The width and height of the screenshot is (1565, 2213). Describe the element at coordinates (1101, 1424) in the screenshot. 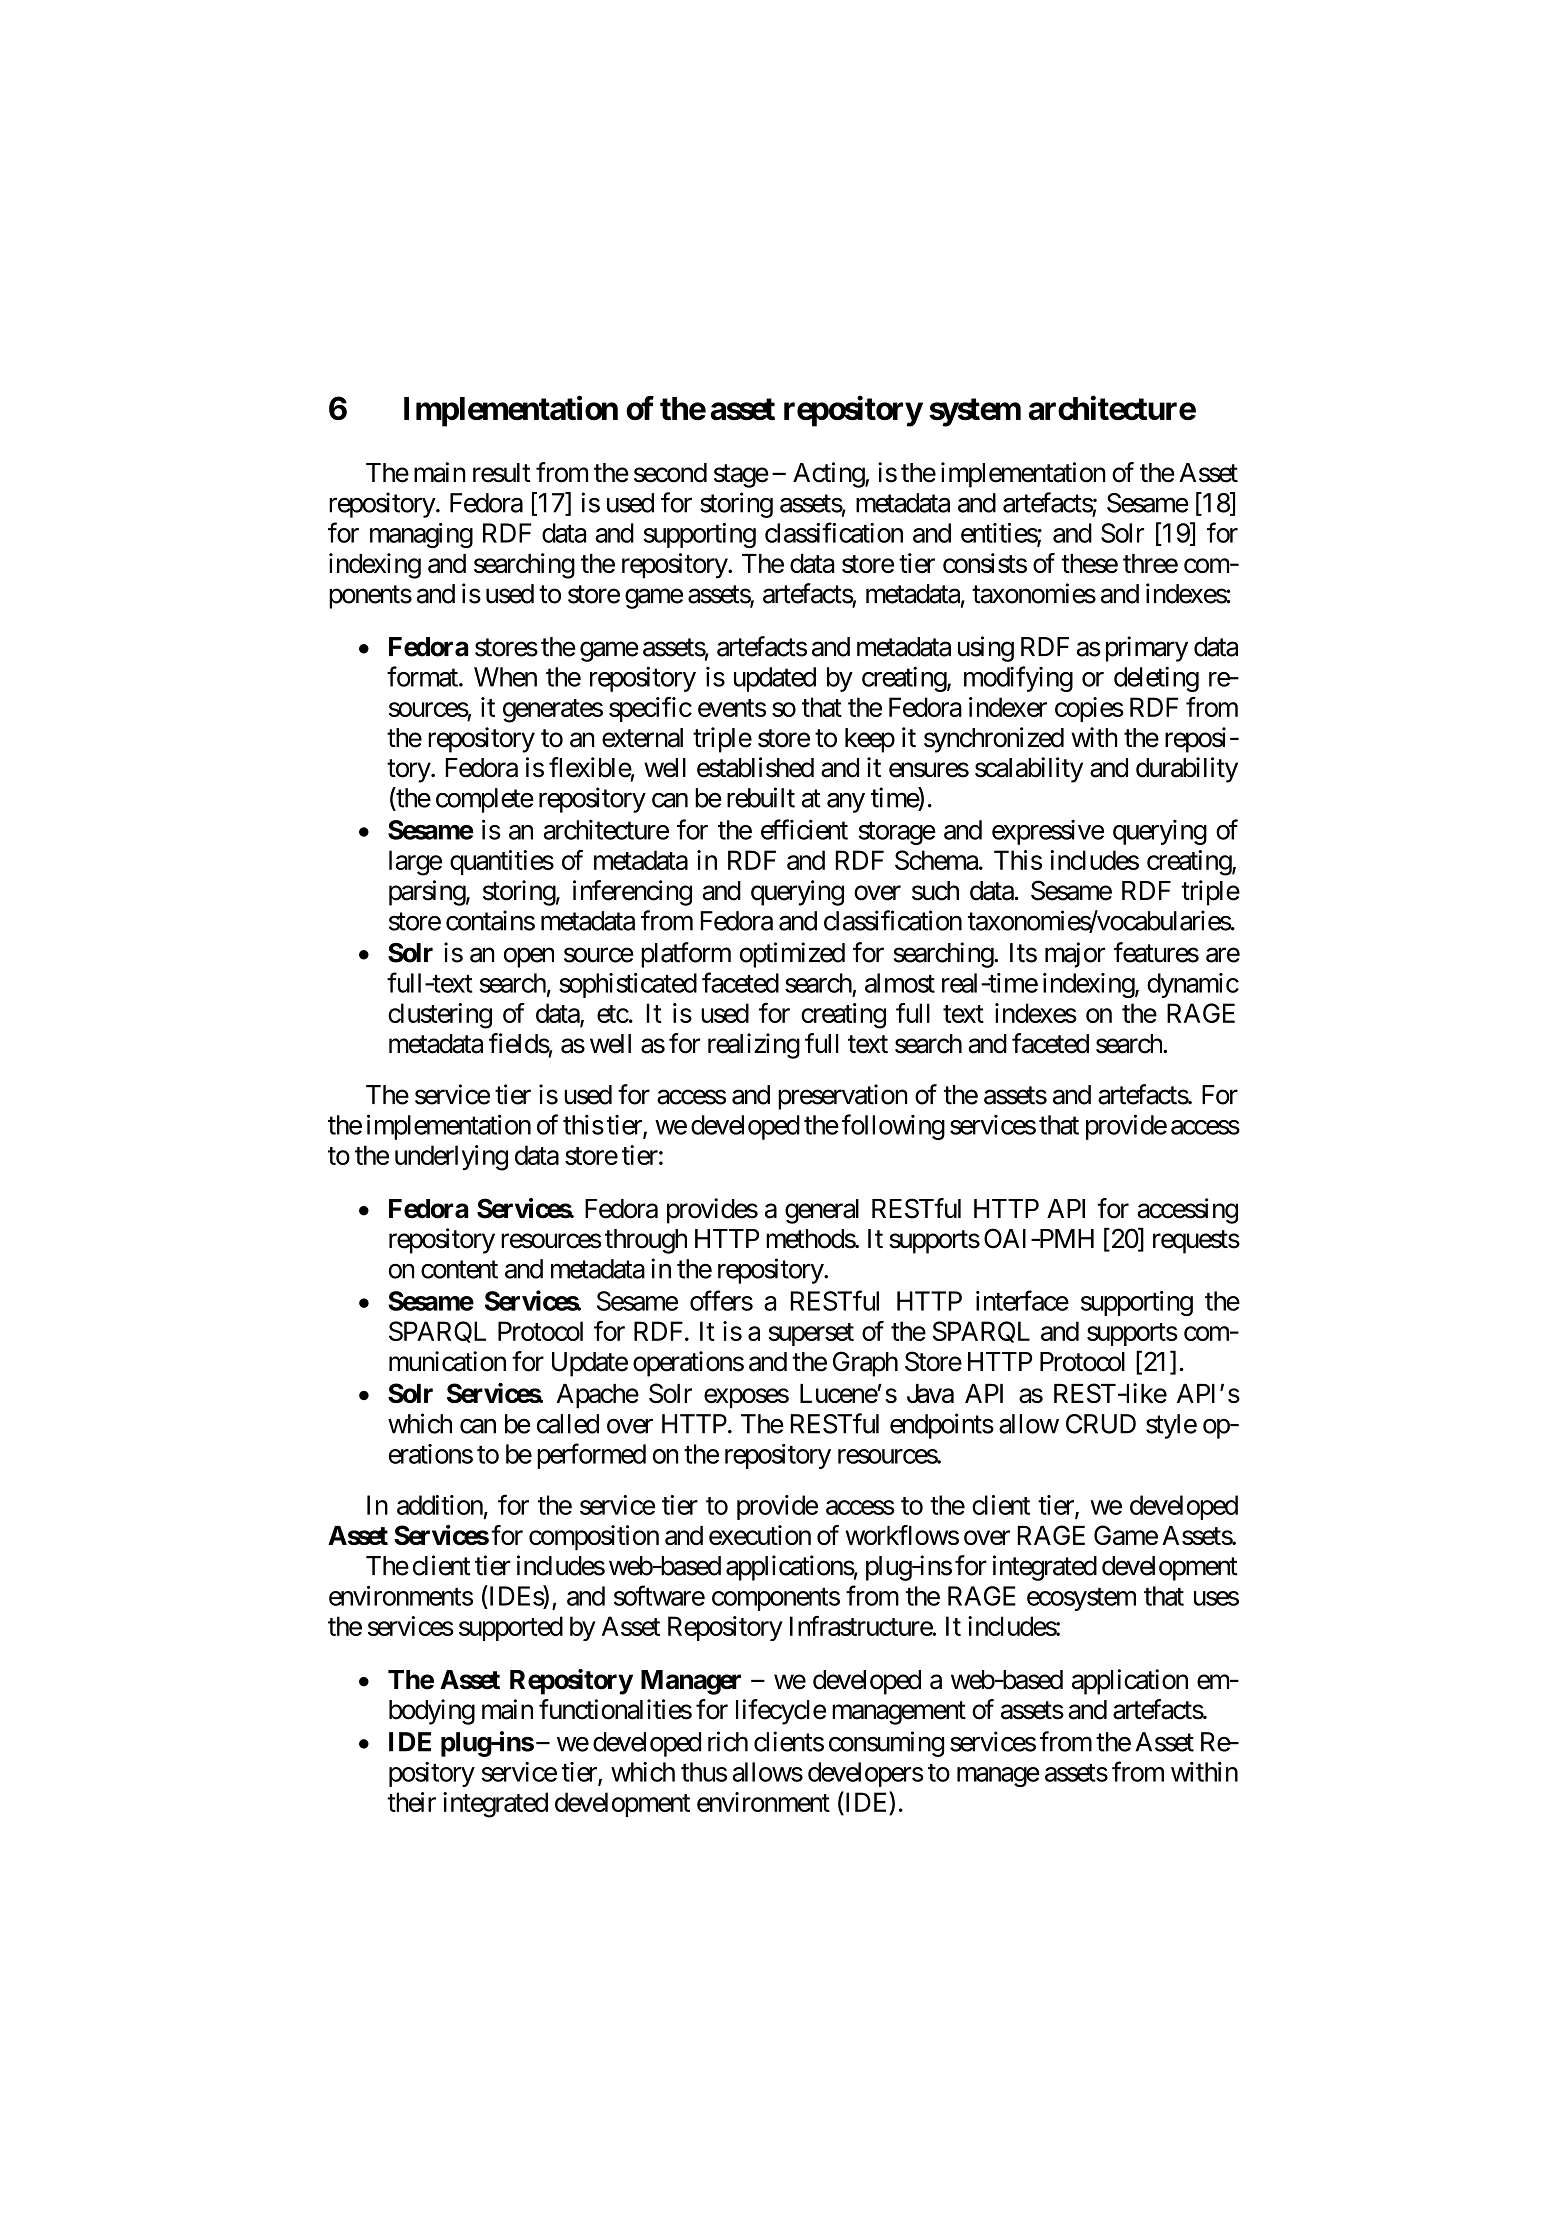

I see `CRUD` at that location.
